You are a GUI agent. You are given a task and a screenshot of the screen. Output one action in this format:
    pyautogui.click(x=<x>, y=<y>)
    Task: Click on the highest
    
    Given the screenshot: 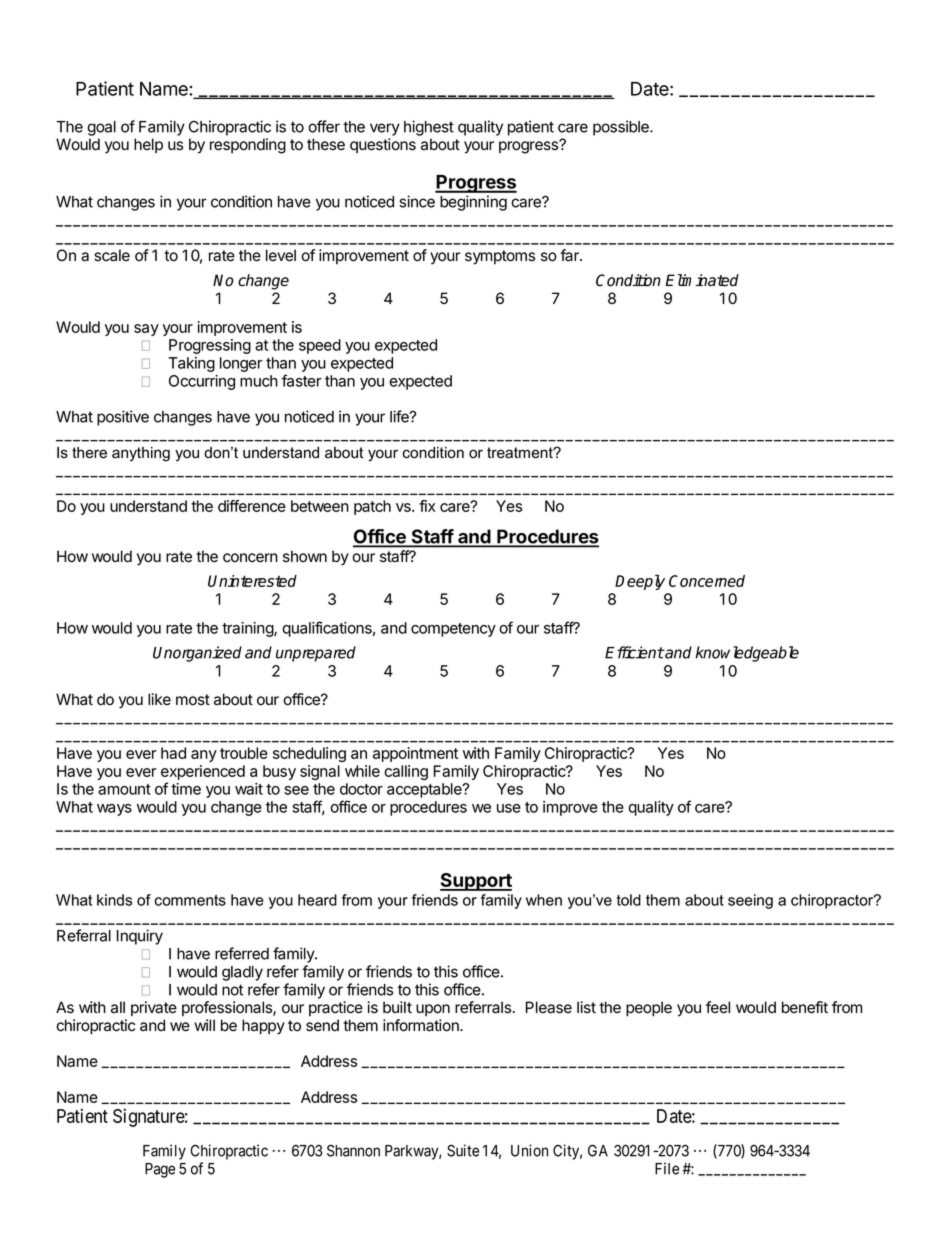 What is the action you would take?
    pyautogui.click(x=429, y=128)
